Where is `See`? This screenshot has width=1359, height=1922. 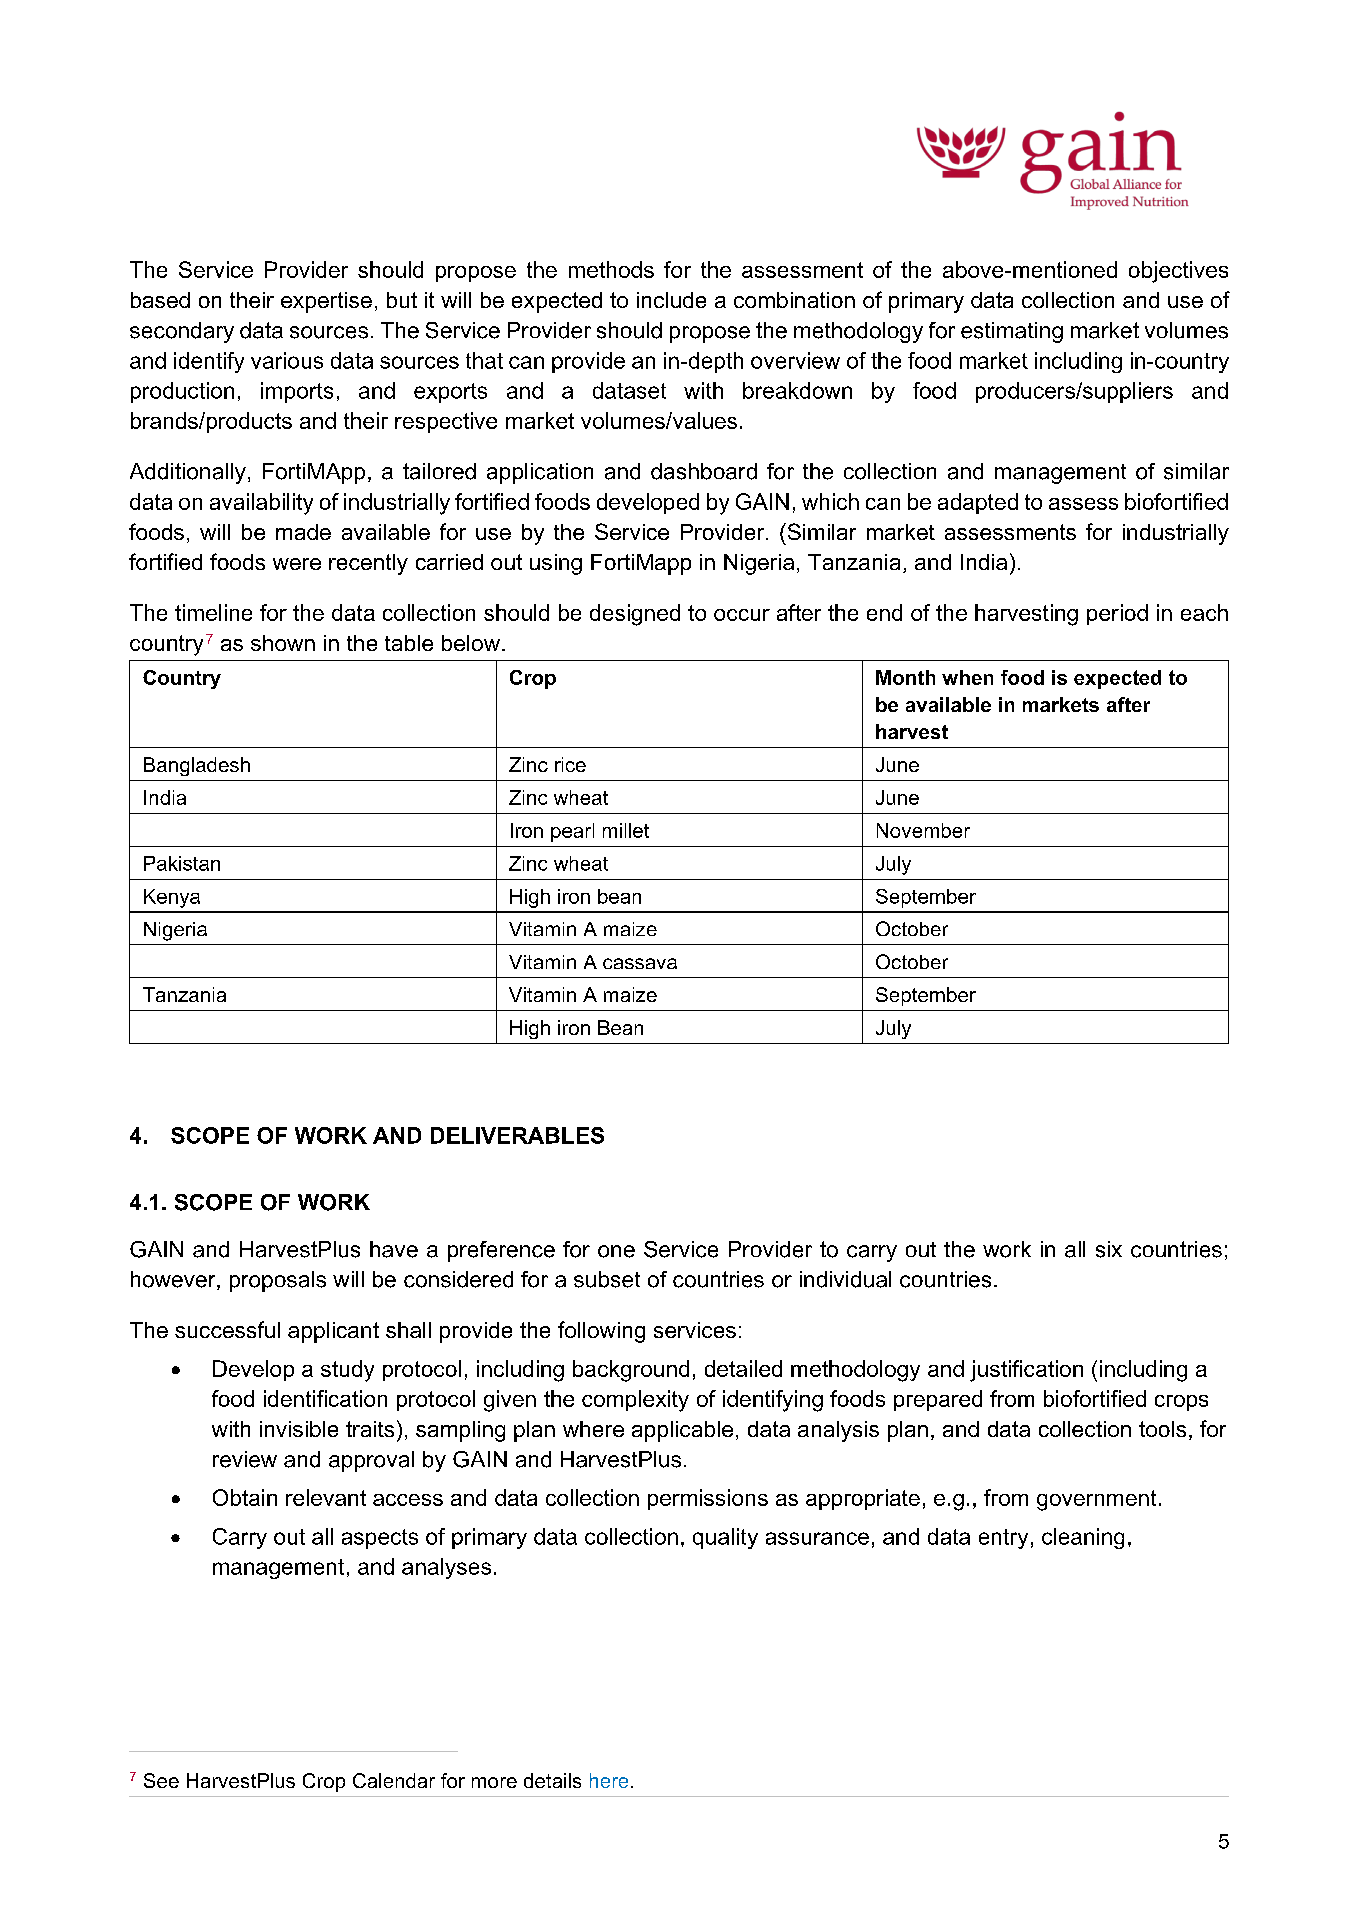
See is located at coordinates (161, 1780).
